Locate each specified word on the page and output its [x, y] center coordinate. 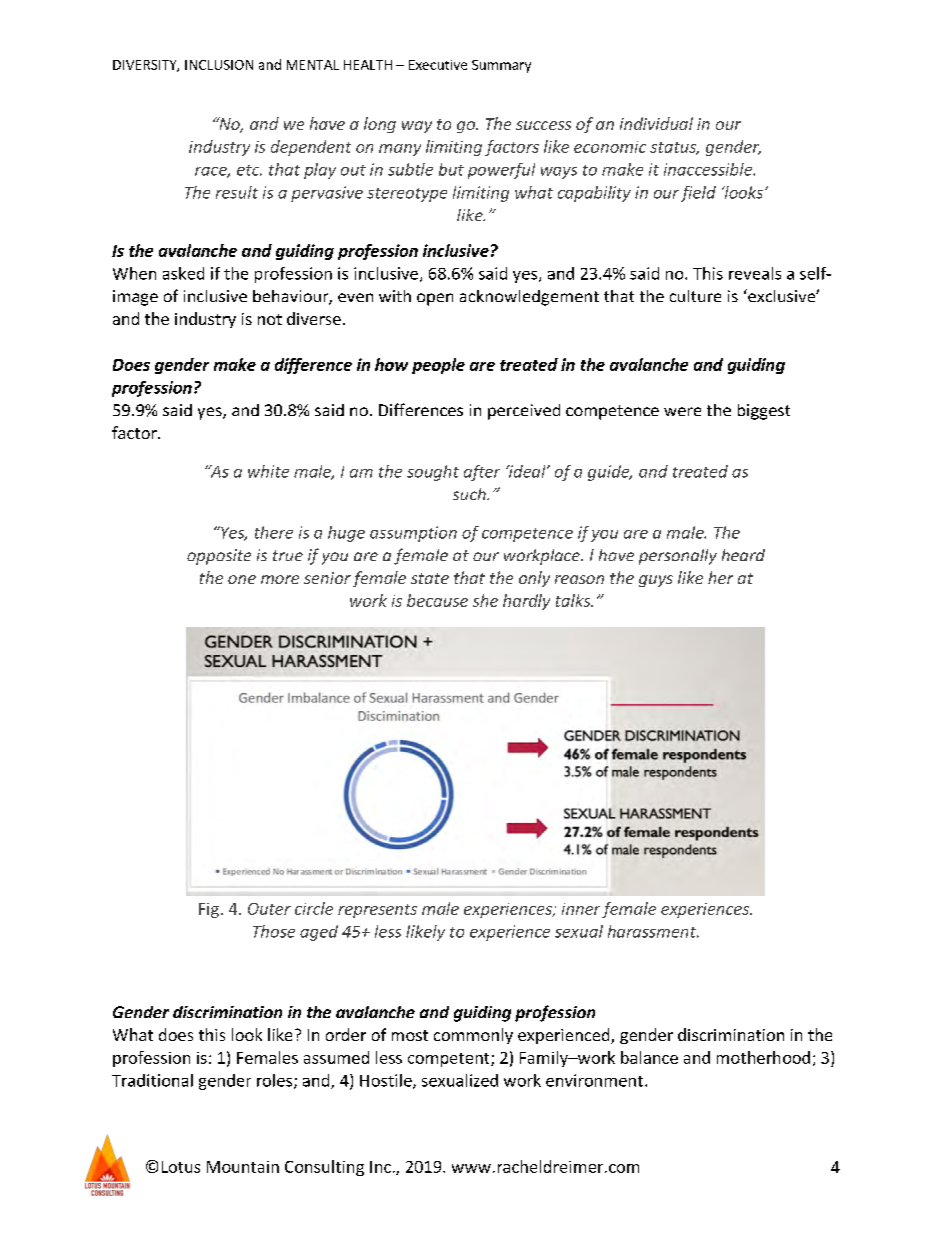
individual [656, 123]
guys [656, 581]
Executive [438, 65]
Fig [209, 910]
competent [450, 1060]
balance [649, 1057]
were [682, 411]
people [438, 366]
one [242, 579]
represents [377, 911]
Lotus [181, 1167]
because [437, 600]
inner [581, 909]
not [270, 319]
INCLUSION [219, 65]
